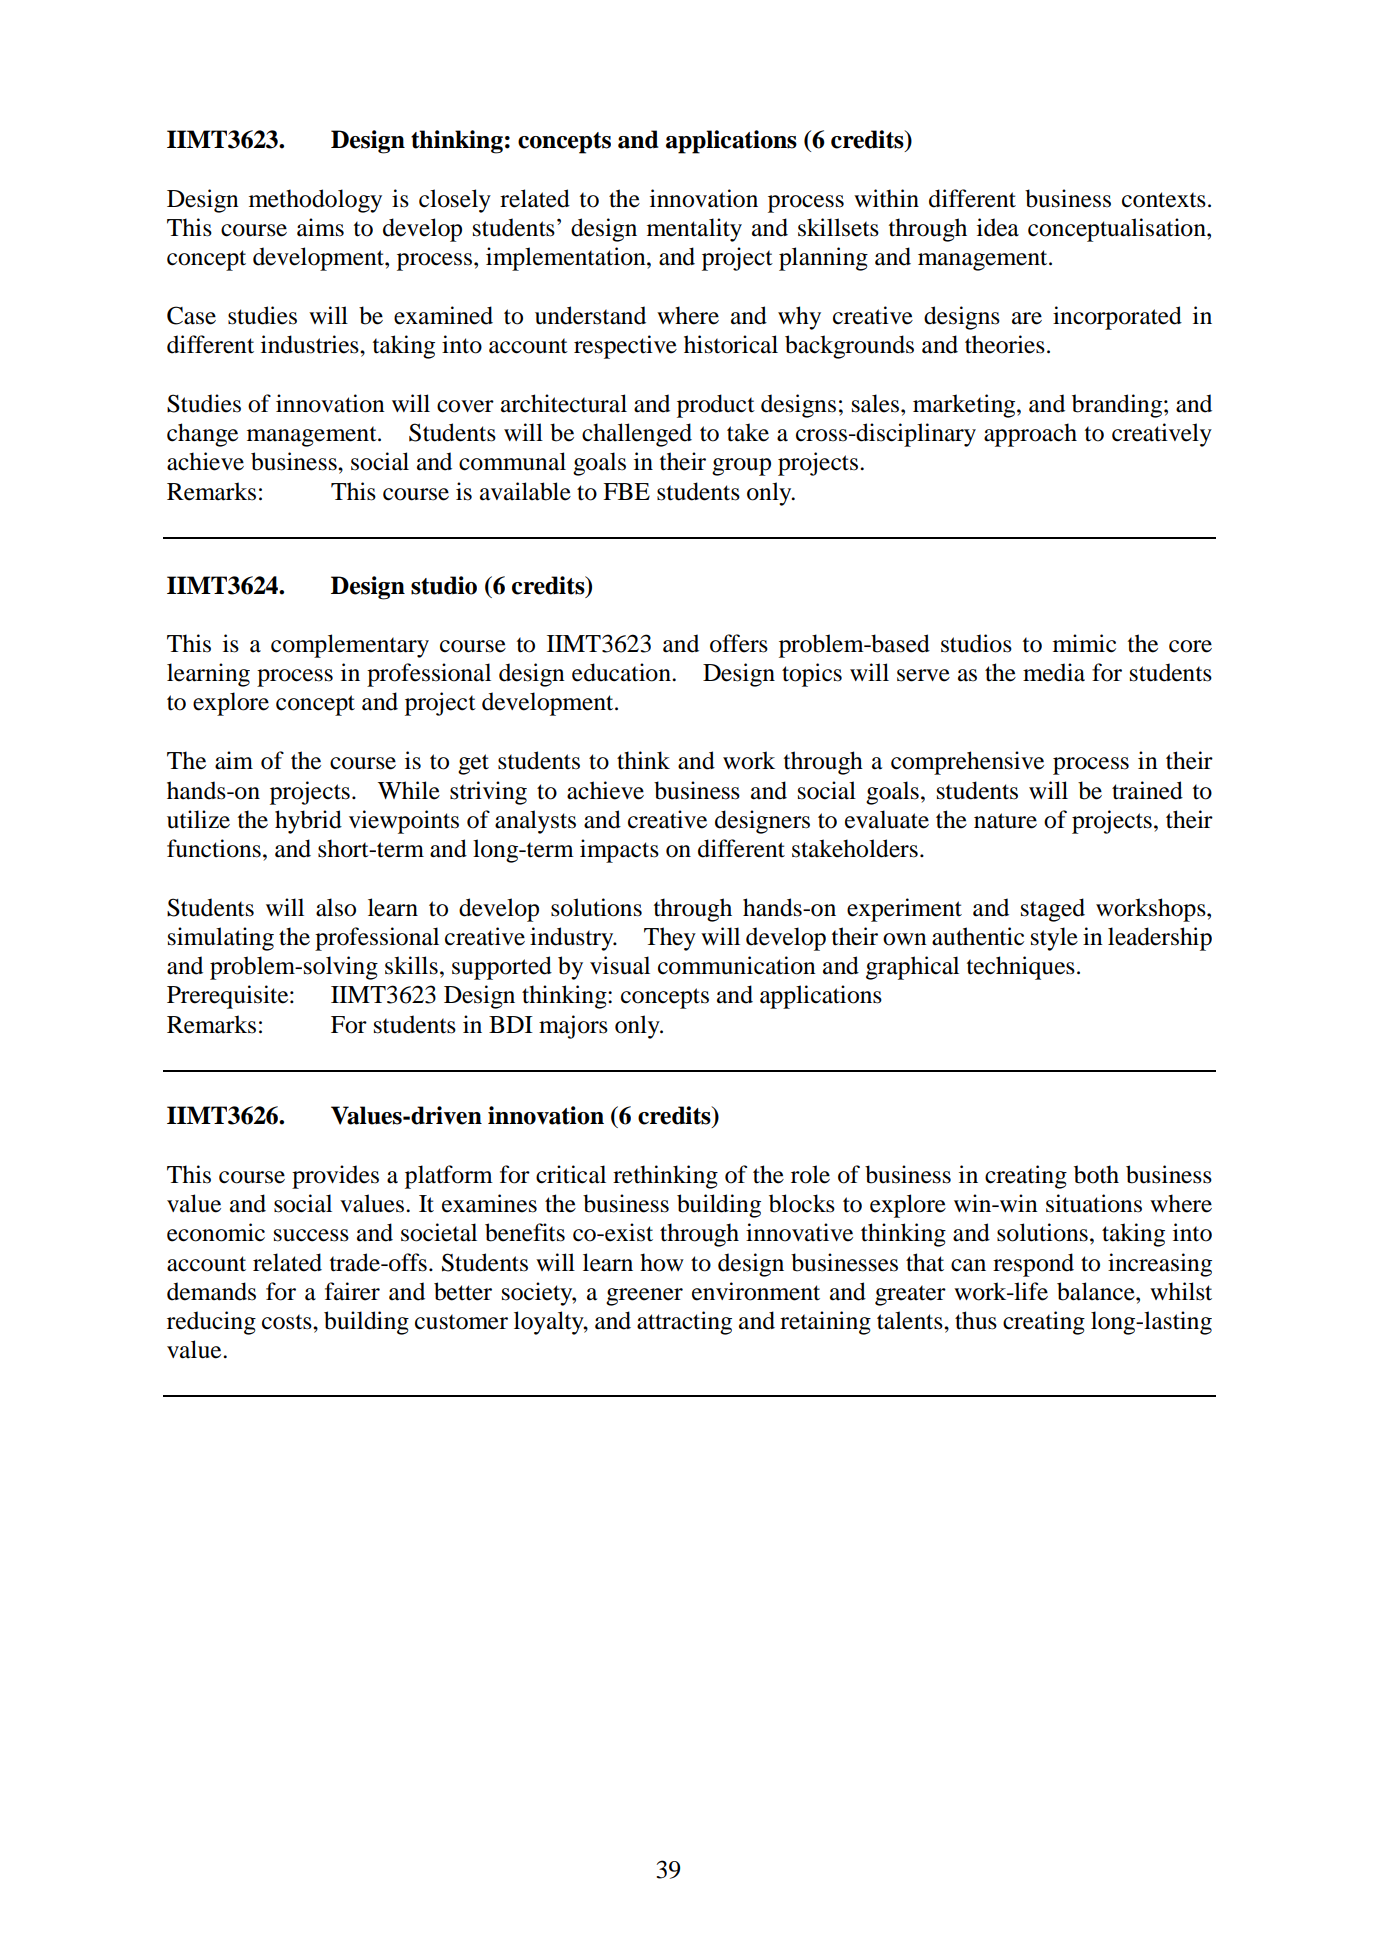  What do you see at coordinates (998, 227) in the screenshot?
I see `idea` at bounding box center [998, 227].
